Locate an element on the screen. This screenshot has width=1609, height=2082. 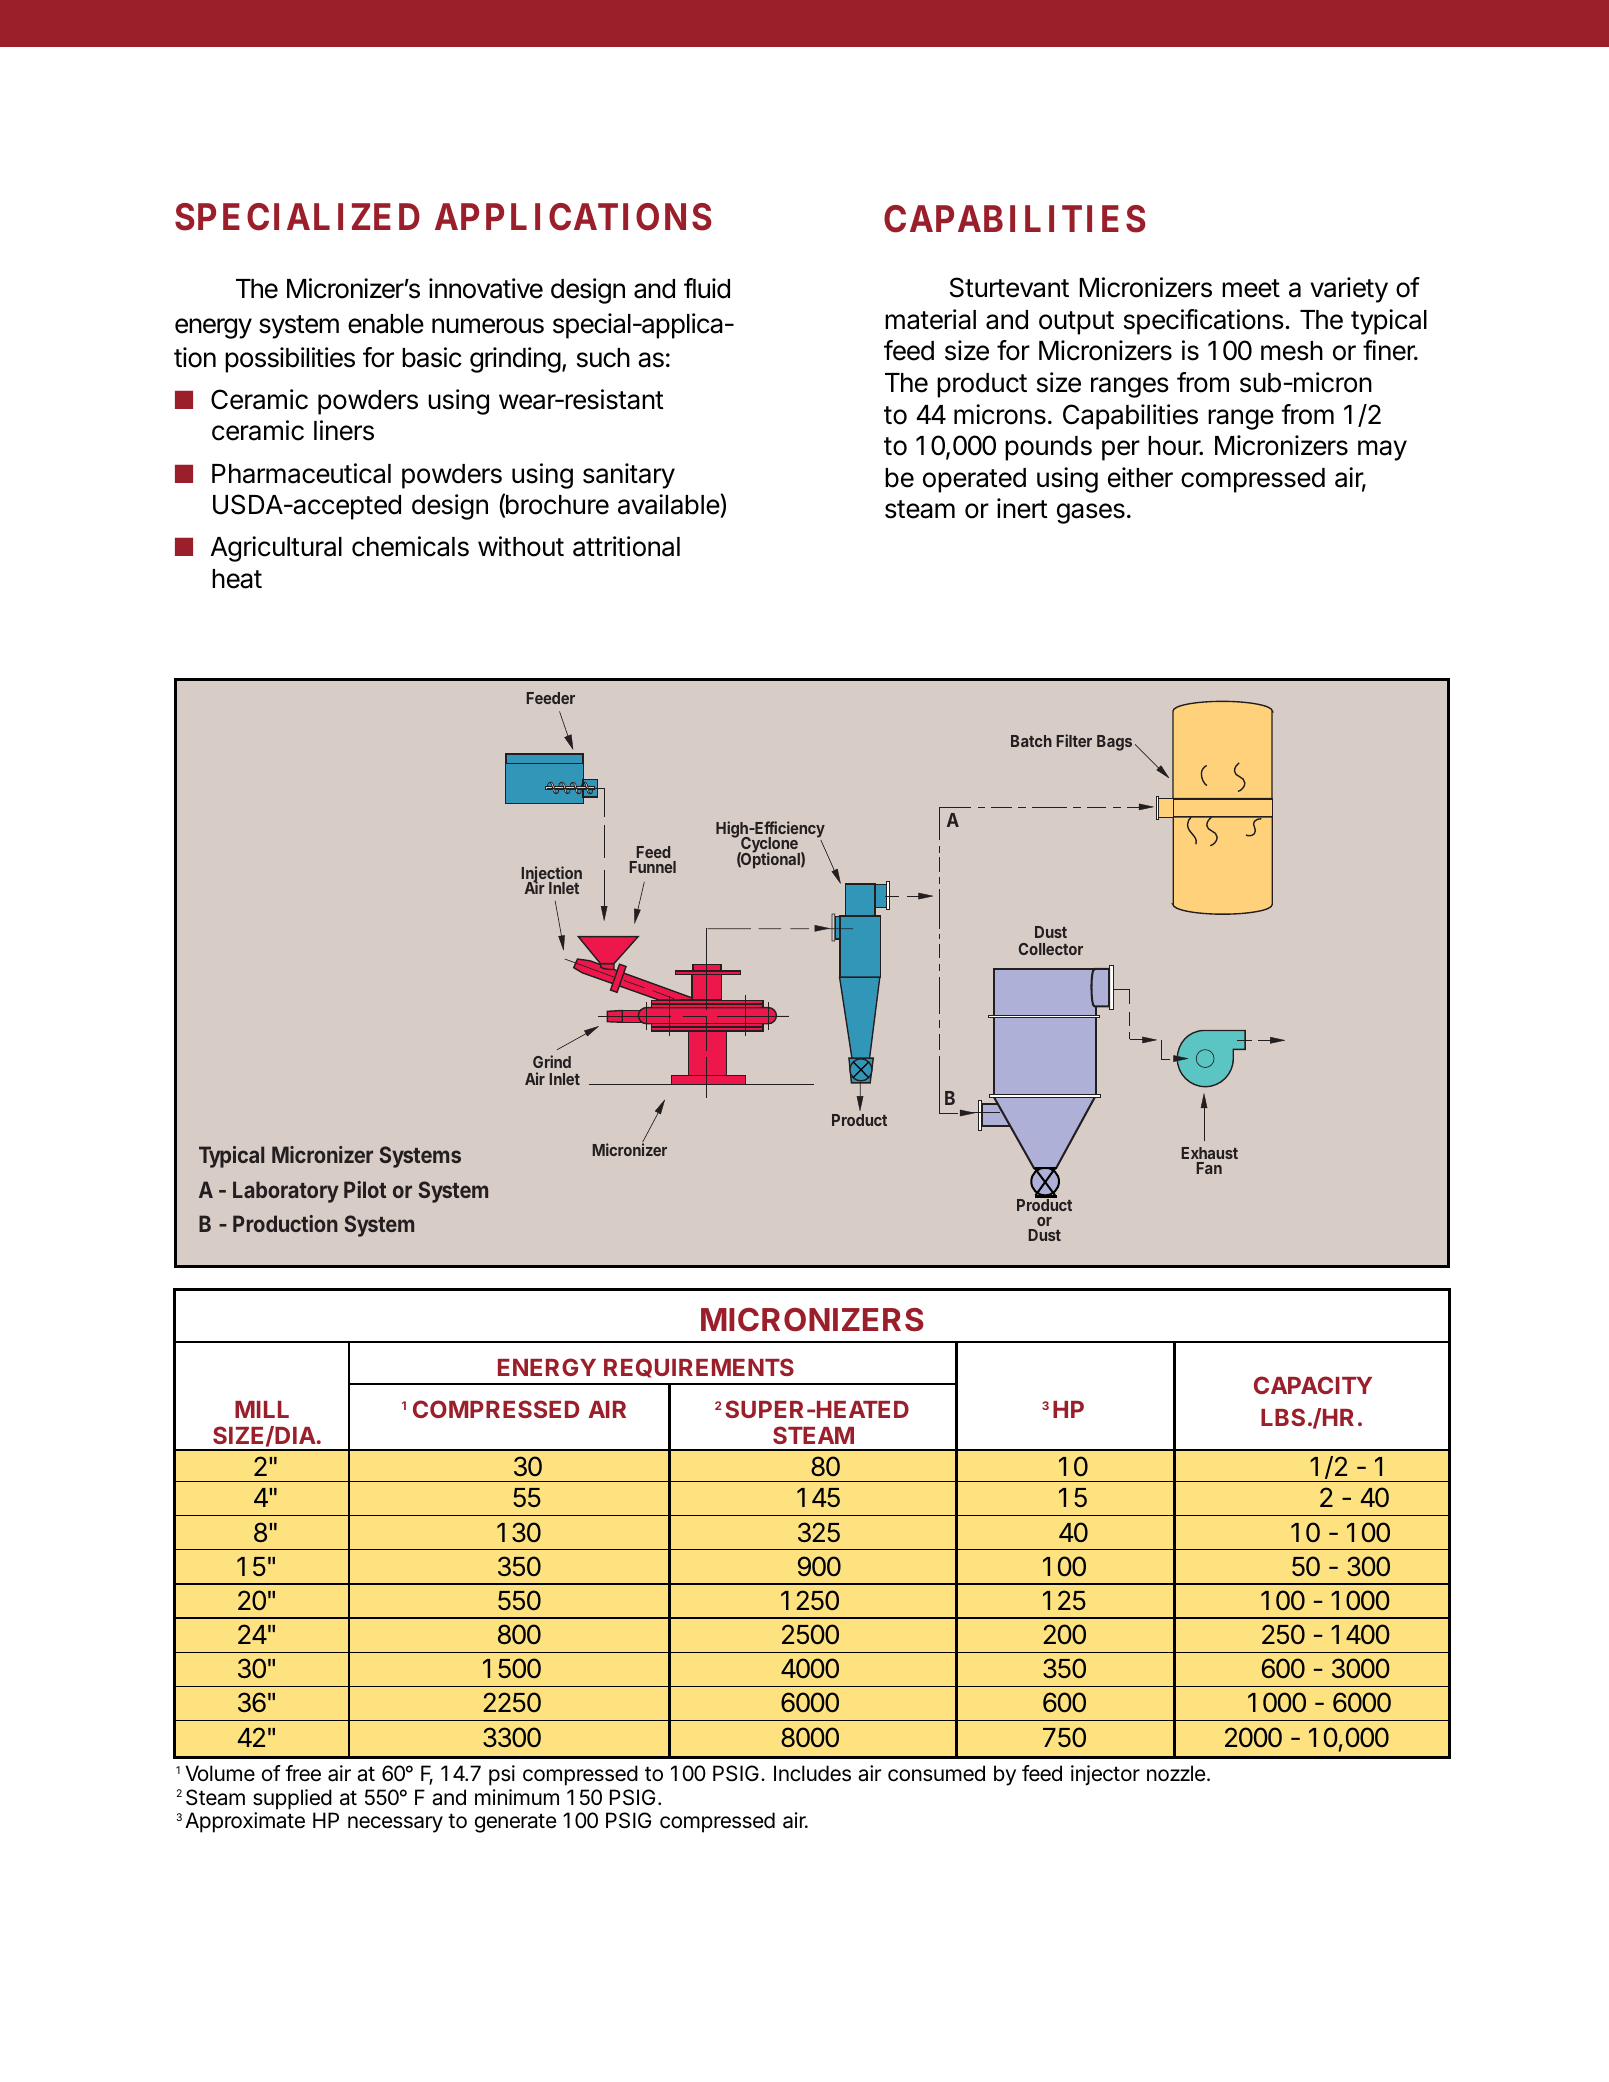
output is located at coordinates (1076, 323).
